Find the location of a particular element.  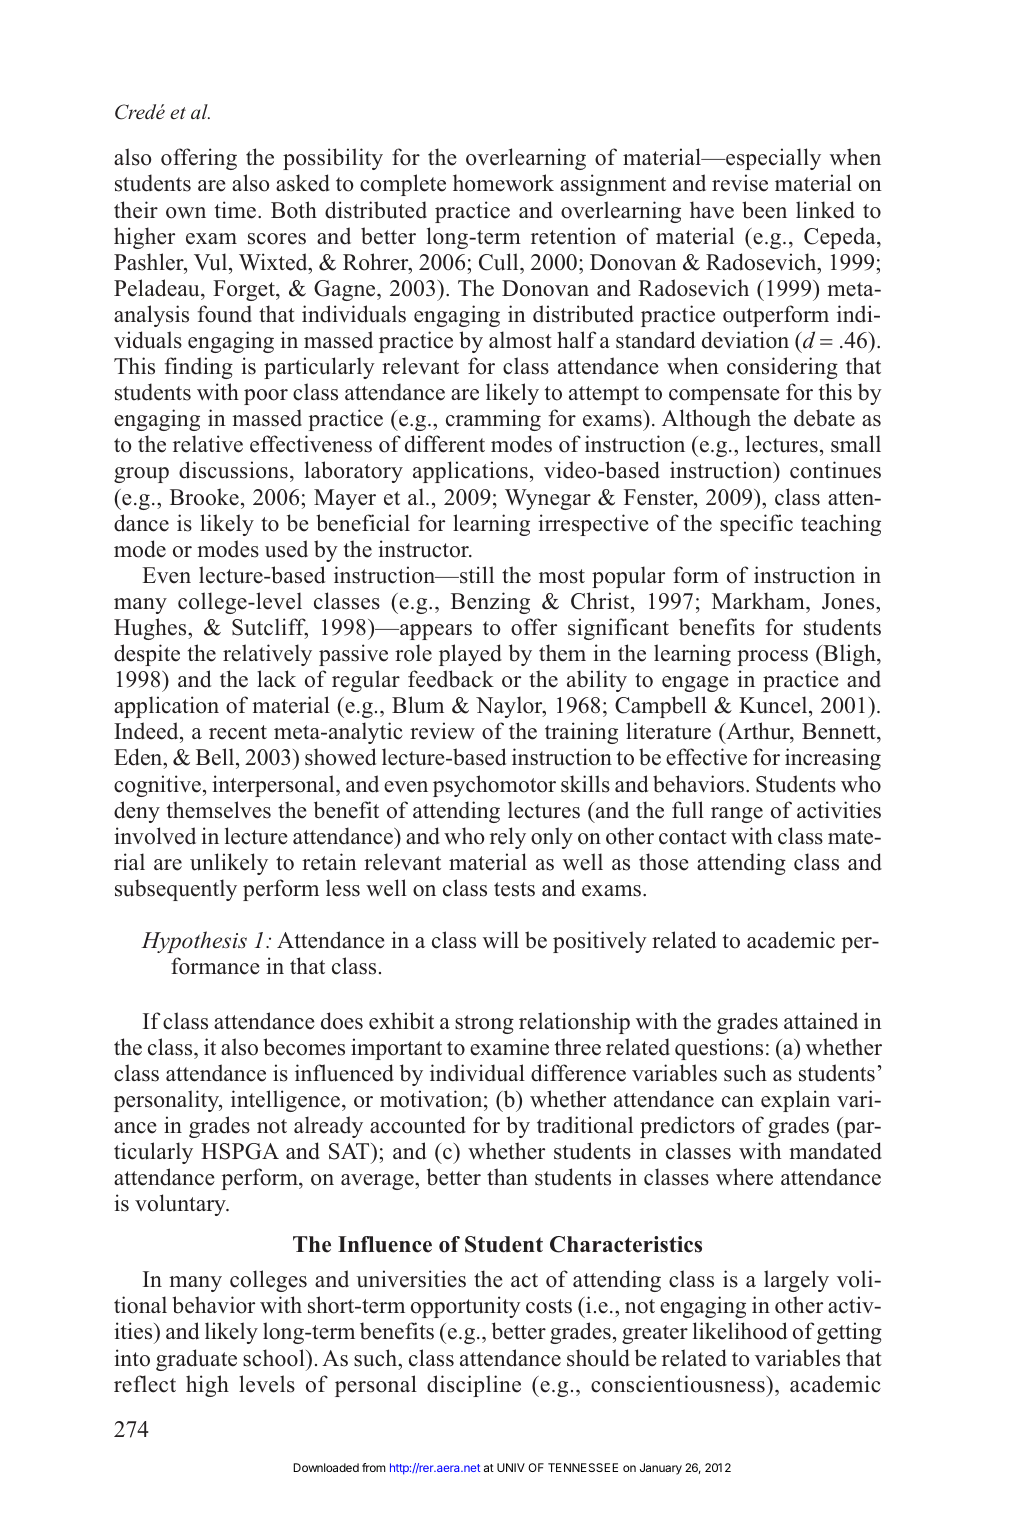

attained is located at coordinates (821, 1021).
